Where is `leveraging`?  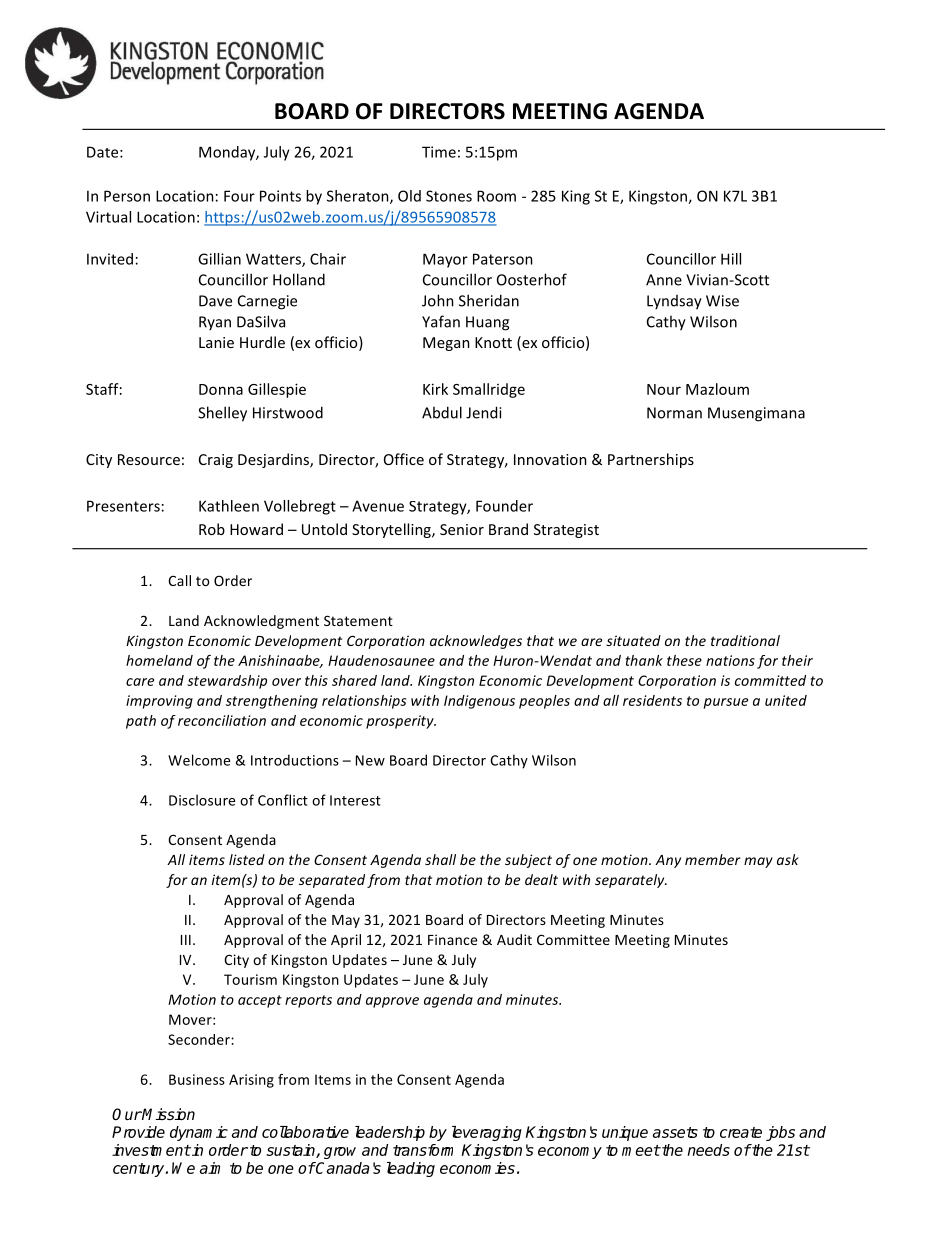 leveraging is located at coordinates (487, 1133).
